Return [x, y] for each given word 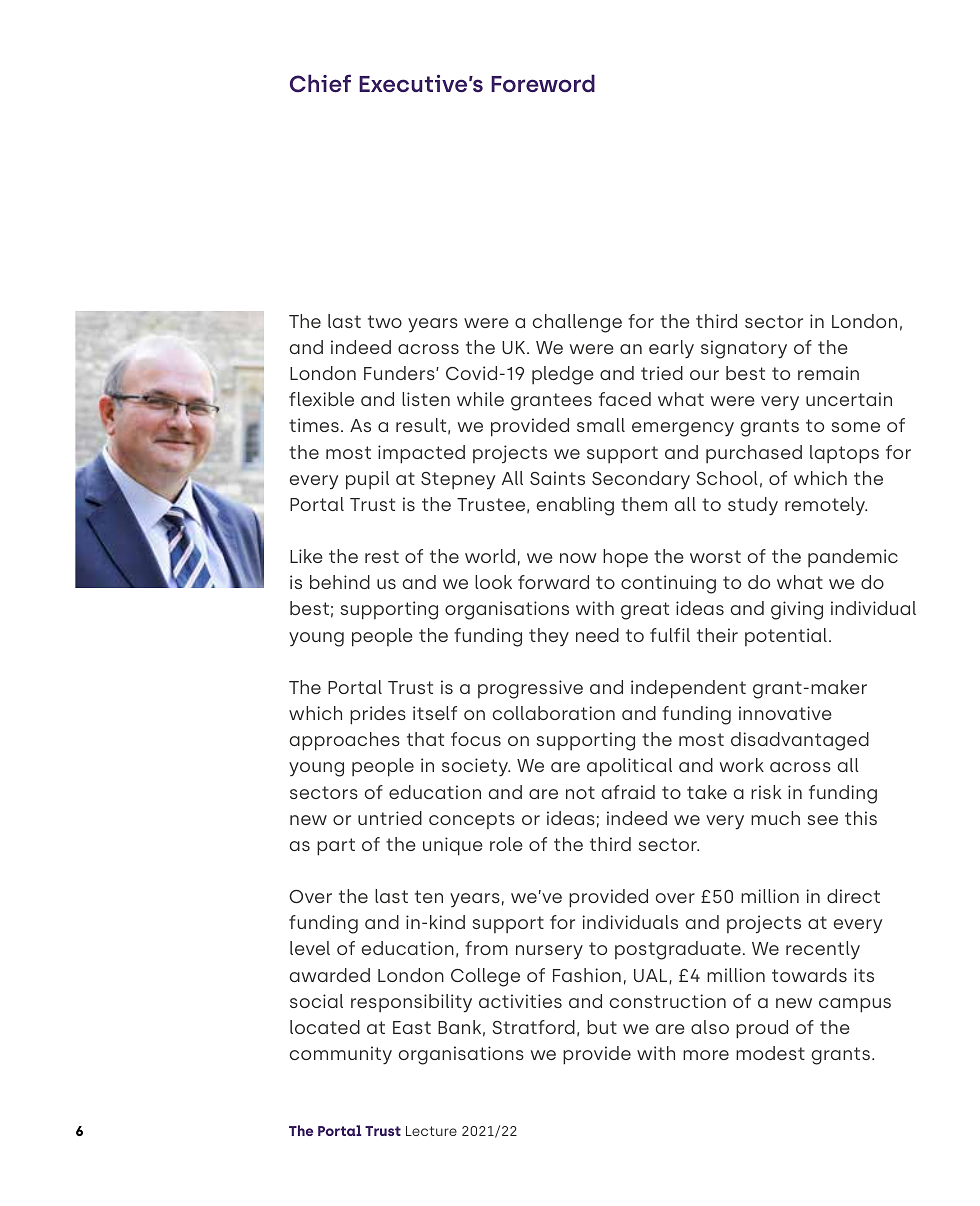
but [602, 1027]
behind [340, 582]
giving [797, 610]
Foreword [543, 83]
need [597, 635]
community [341, 1055]
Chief [320, 83]
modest [770, 1053]
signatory [744, 349]
